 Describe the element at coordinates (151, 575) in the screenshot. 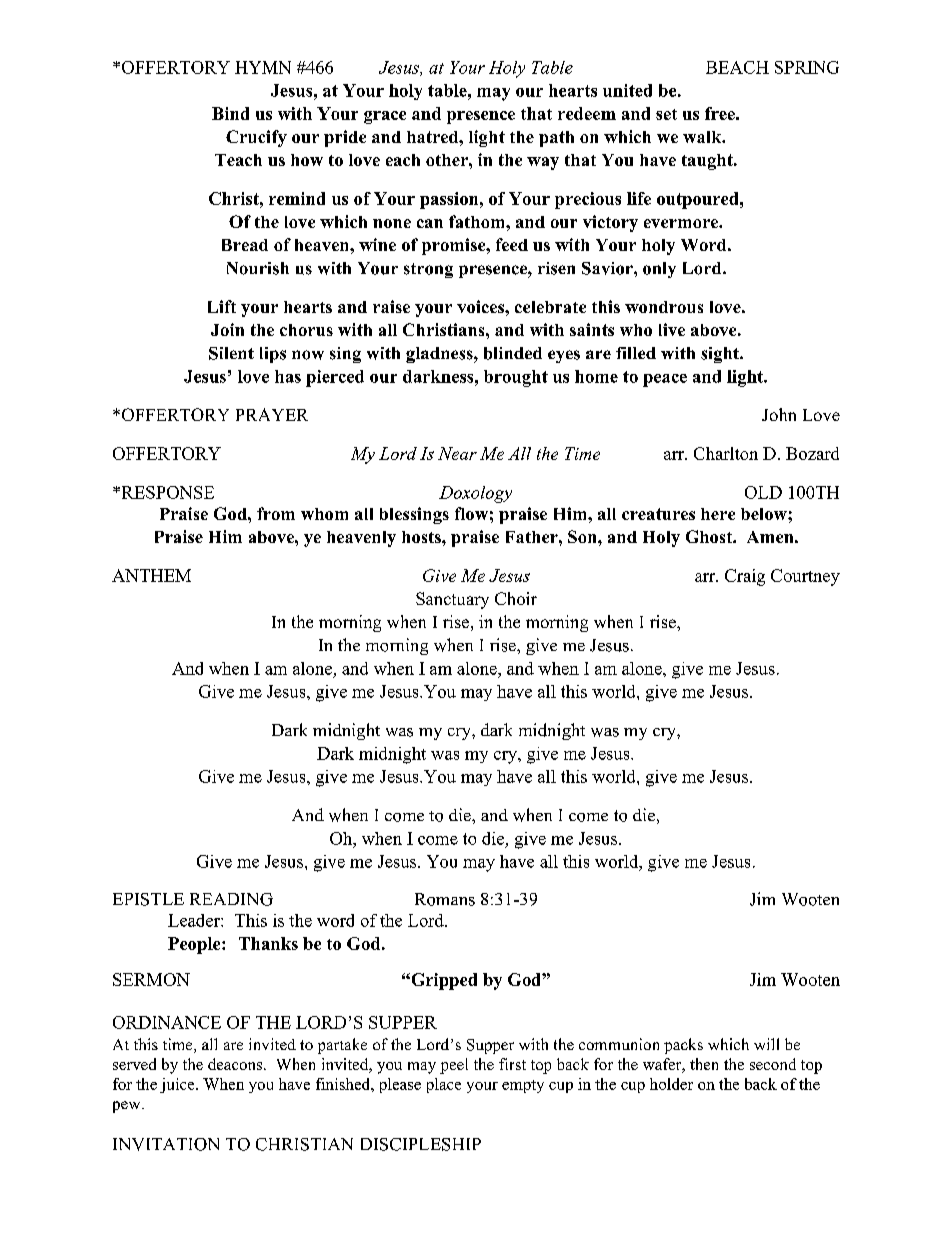

I see `ANTHEM` at that location.
